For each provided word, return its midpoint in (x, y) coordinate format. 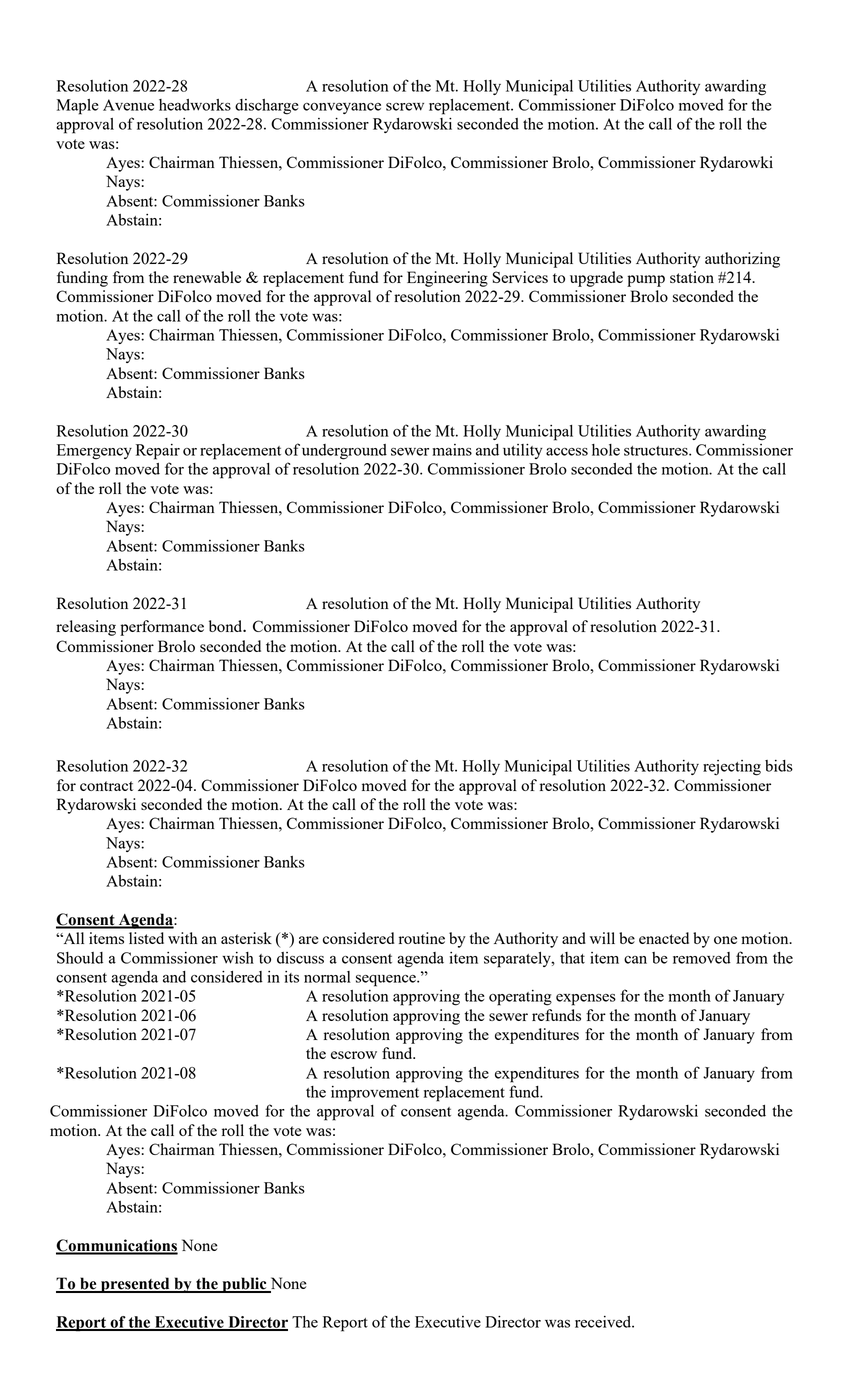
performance (162, 628)
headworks (195, 105)
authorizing (742, 260)
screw (405, 107)
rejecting (732, 768)
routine (422, 938)
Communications (117, 1246)
